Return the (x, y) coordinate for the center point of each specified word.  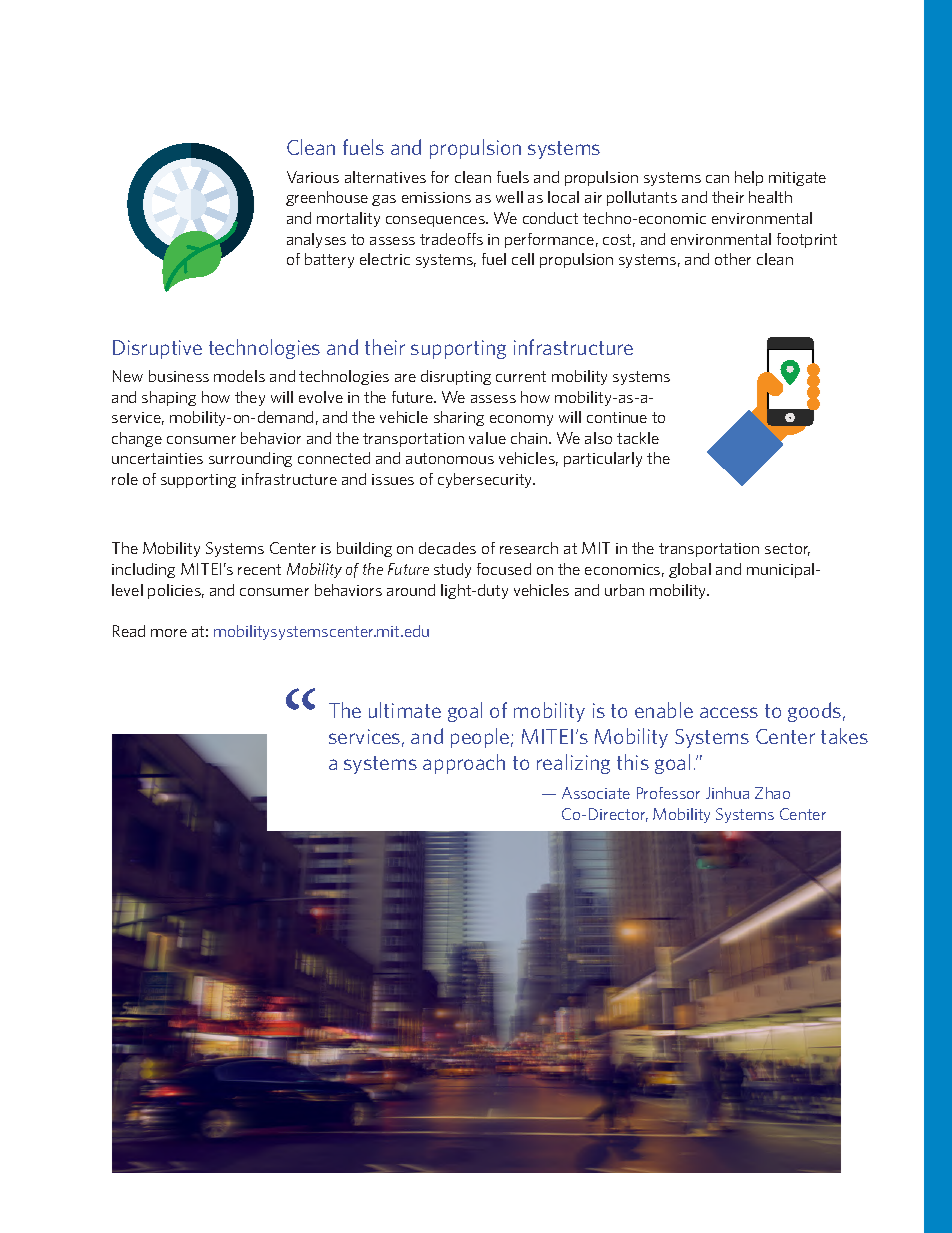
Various (313, 177)
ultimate (405, 710)
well (509, 197)
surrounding (250, 459)
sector (787, 549)
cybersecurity (486, 480)
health (770, 197)
